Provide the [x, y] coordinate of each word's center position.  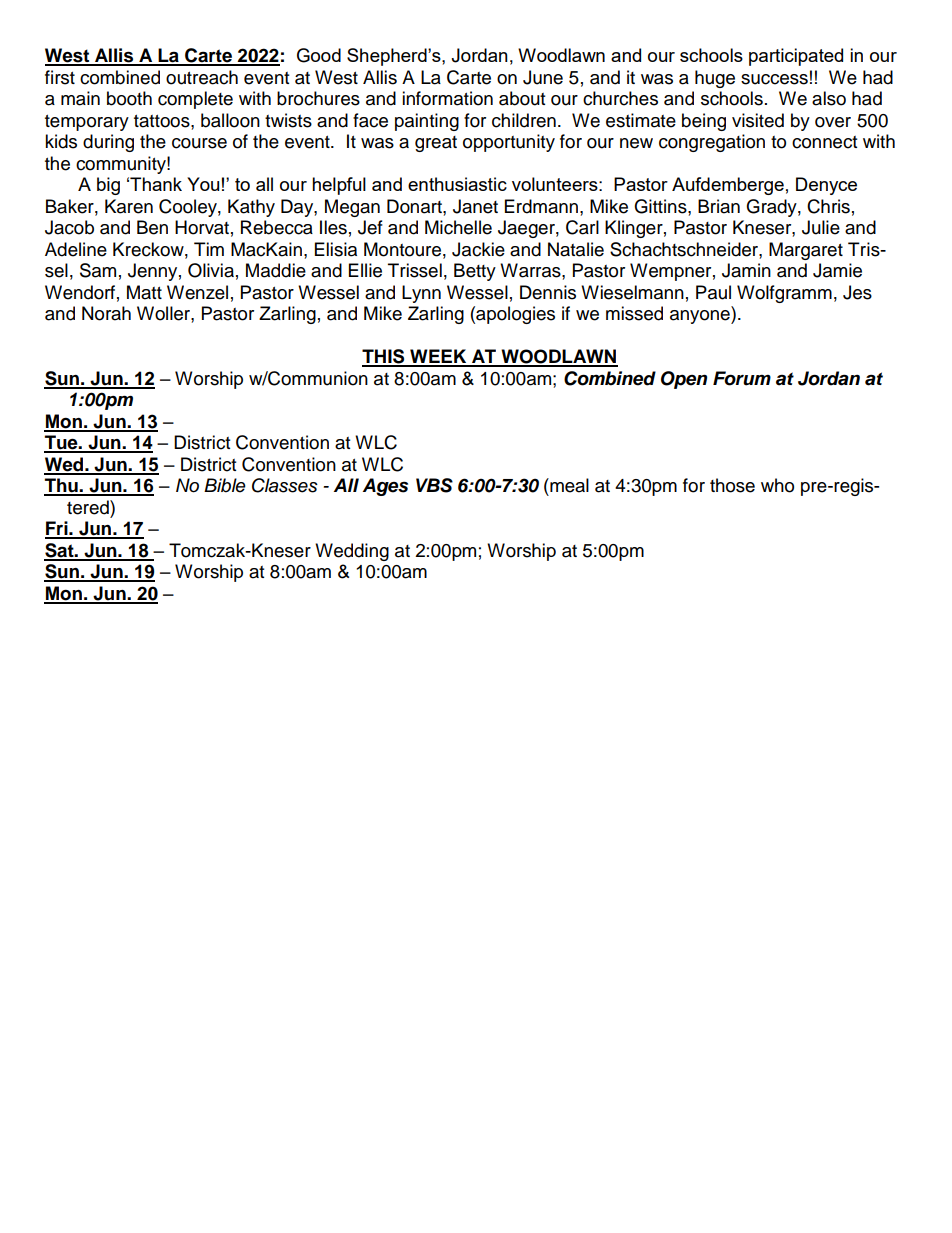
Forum [742, 378]
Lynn [421, 294]
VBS [434, 485]
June [543, 77]
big [108, 186]
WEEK [438, 357]
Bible [225, 485]
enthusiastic [457, 184]
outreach [202, 77]
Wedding [352, 552]
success [774, 79]
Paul [713, 292]
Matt [144, 292]
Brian [719, 206]
